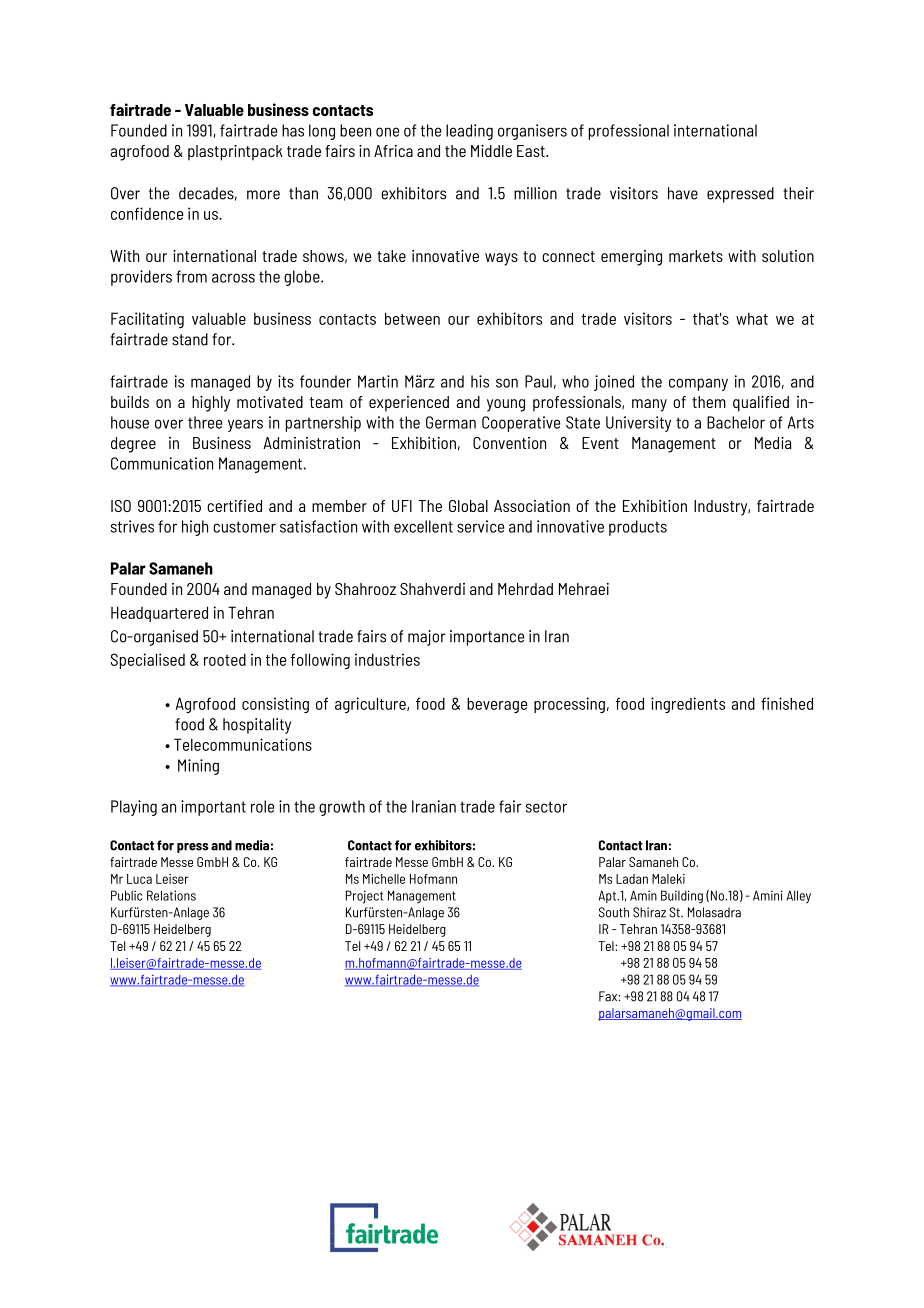 The width and height of the page is (924, 1308). I want to click on have, so click(683, 193).
